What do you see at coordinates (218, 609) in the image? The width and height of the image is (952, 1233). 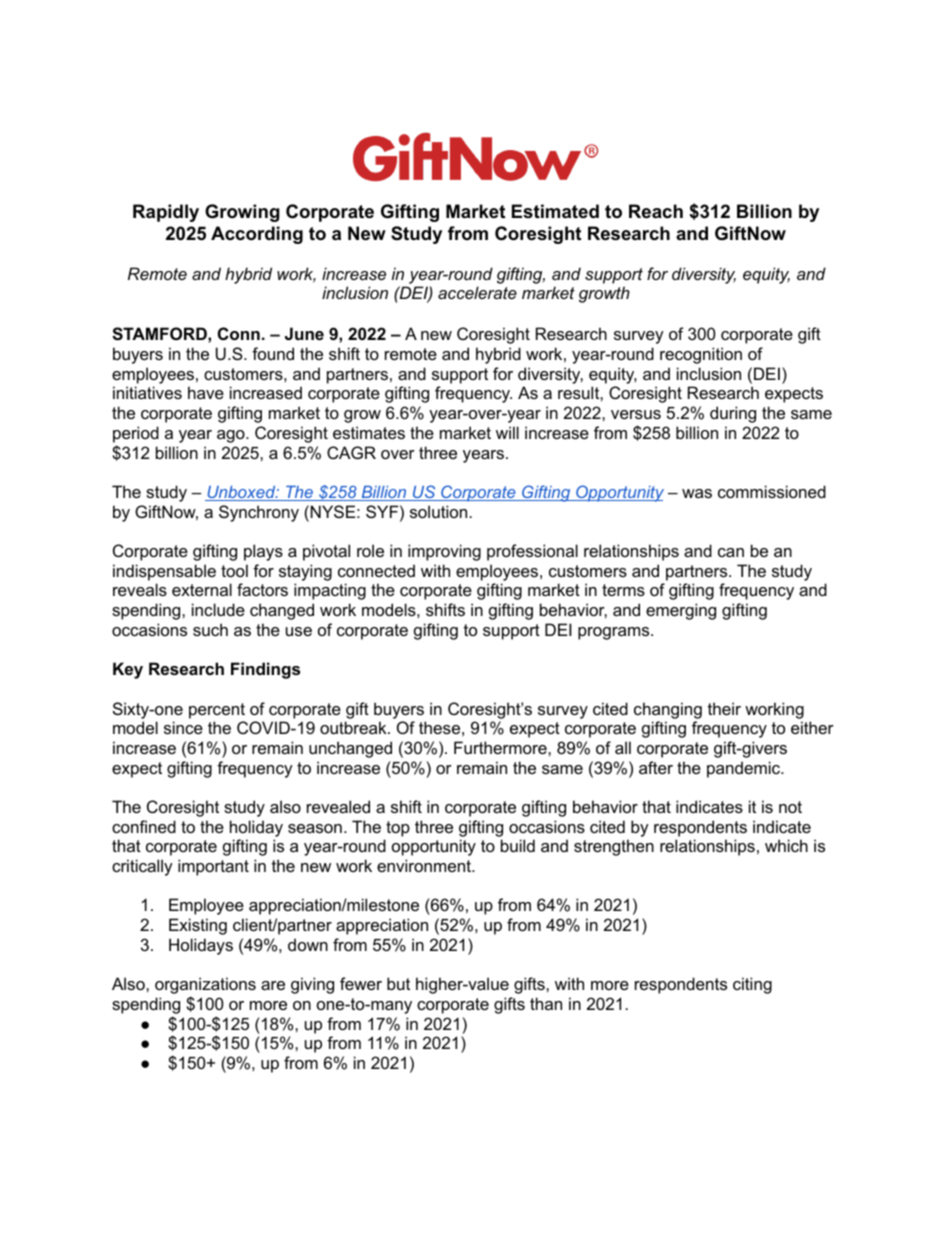 I see `include` at bounding box center [218, 609].
